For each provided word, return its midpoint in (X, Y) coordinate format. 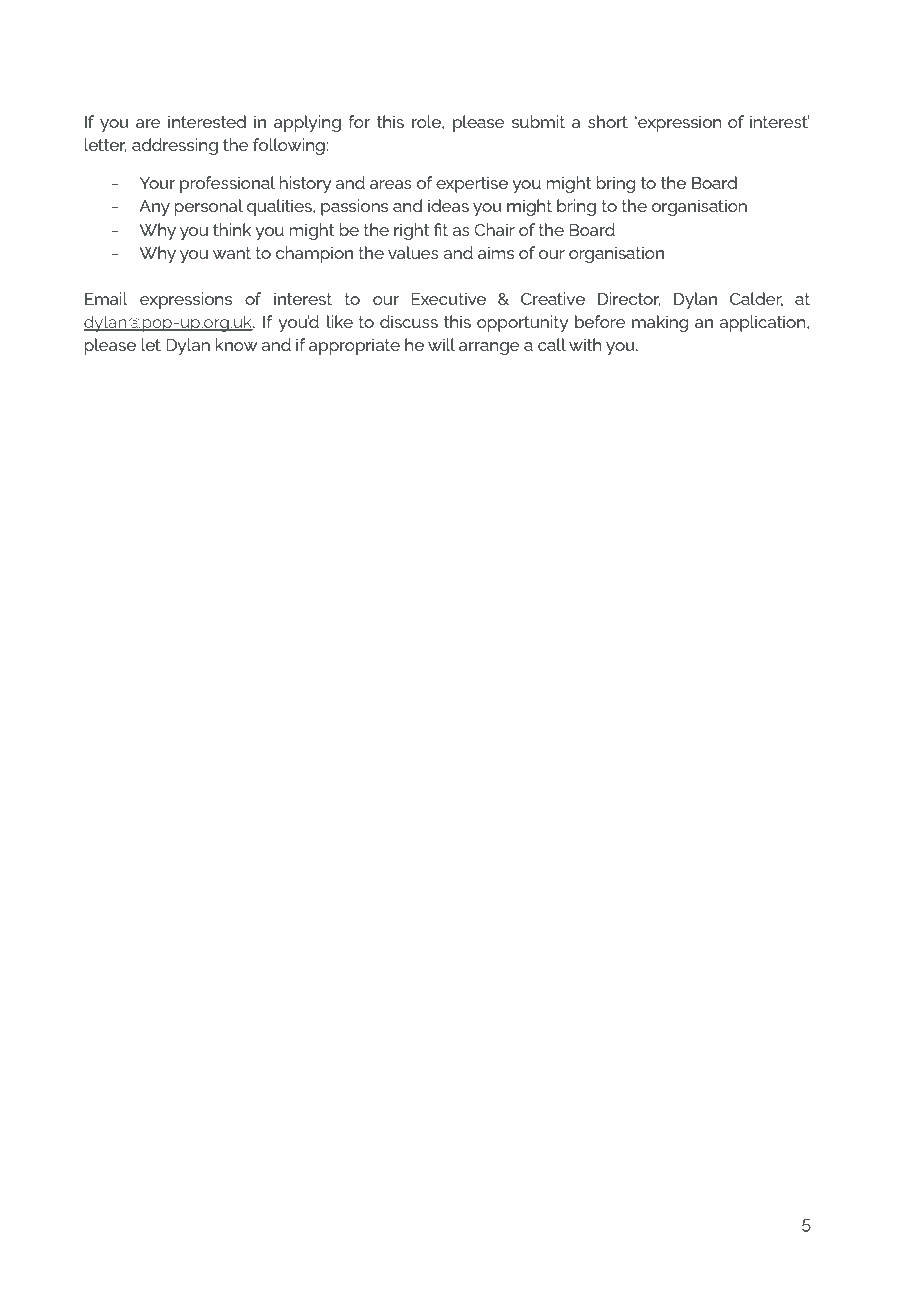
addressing (175, 146)
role (427, 121)
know (236, 344)
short (608, 121)
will (441, 344)
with (585, 344)
